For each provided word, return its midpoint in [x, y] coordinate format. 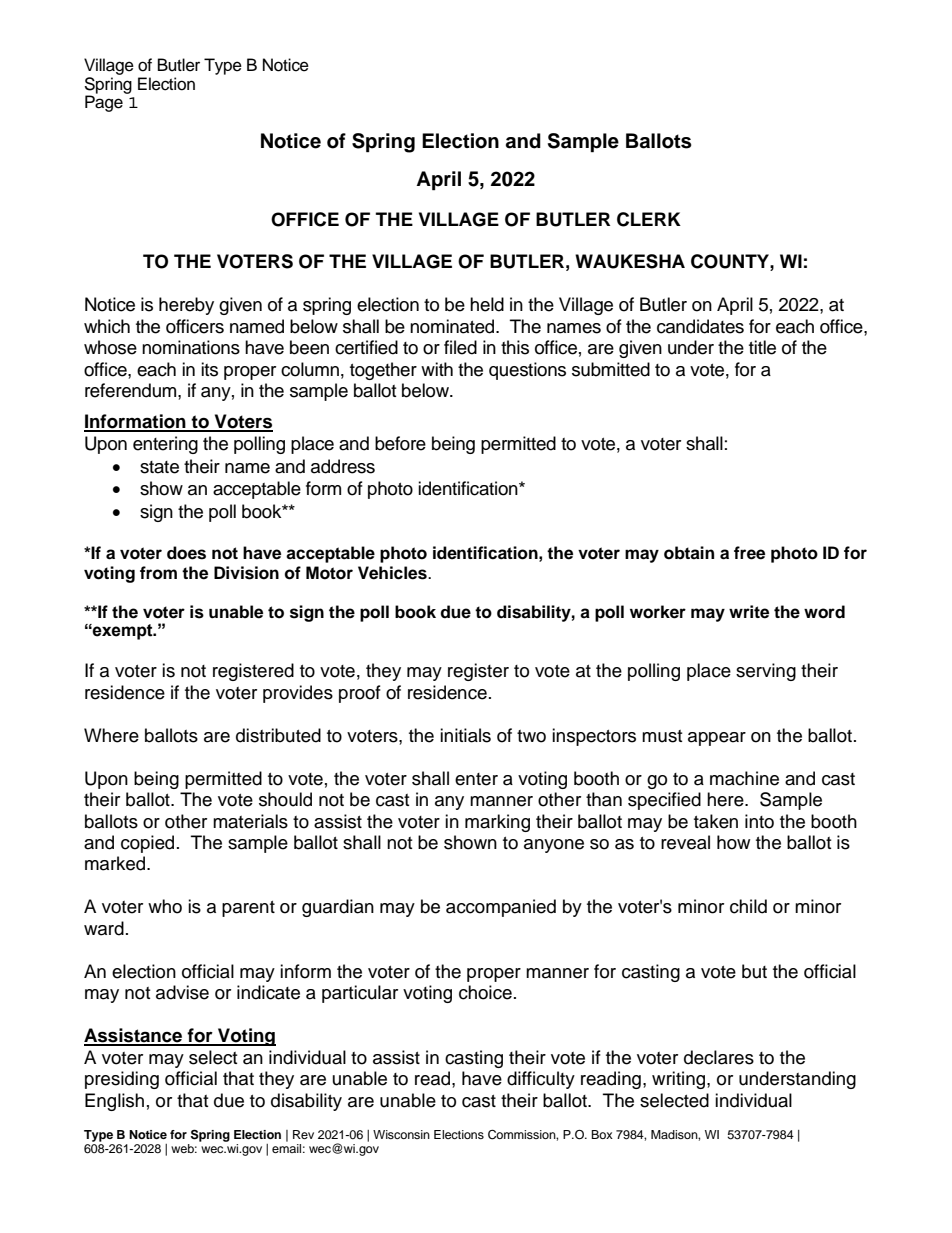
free [749, 553]
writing [680, 1080]
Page [104, 103]
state [159, 467]
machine [744, 778]
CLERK [649, 219]
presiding [122, 1080]
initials [465, 735]
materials [250, 821]
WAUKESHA [630, 261]
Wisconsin [401, 1134]
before [400, 443]
